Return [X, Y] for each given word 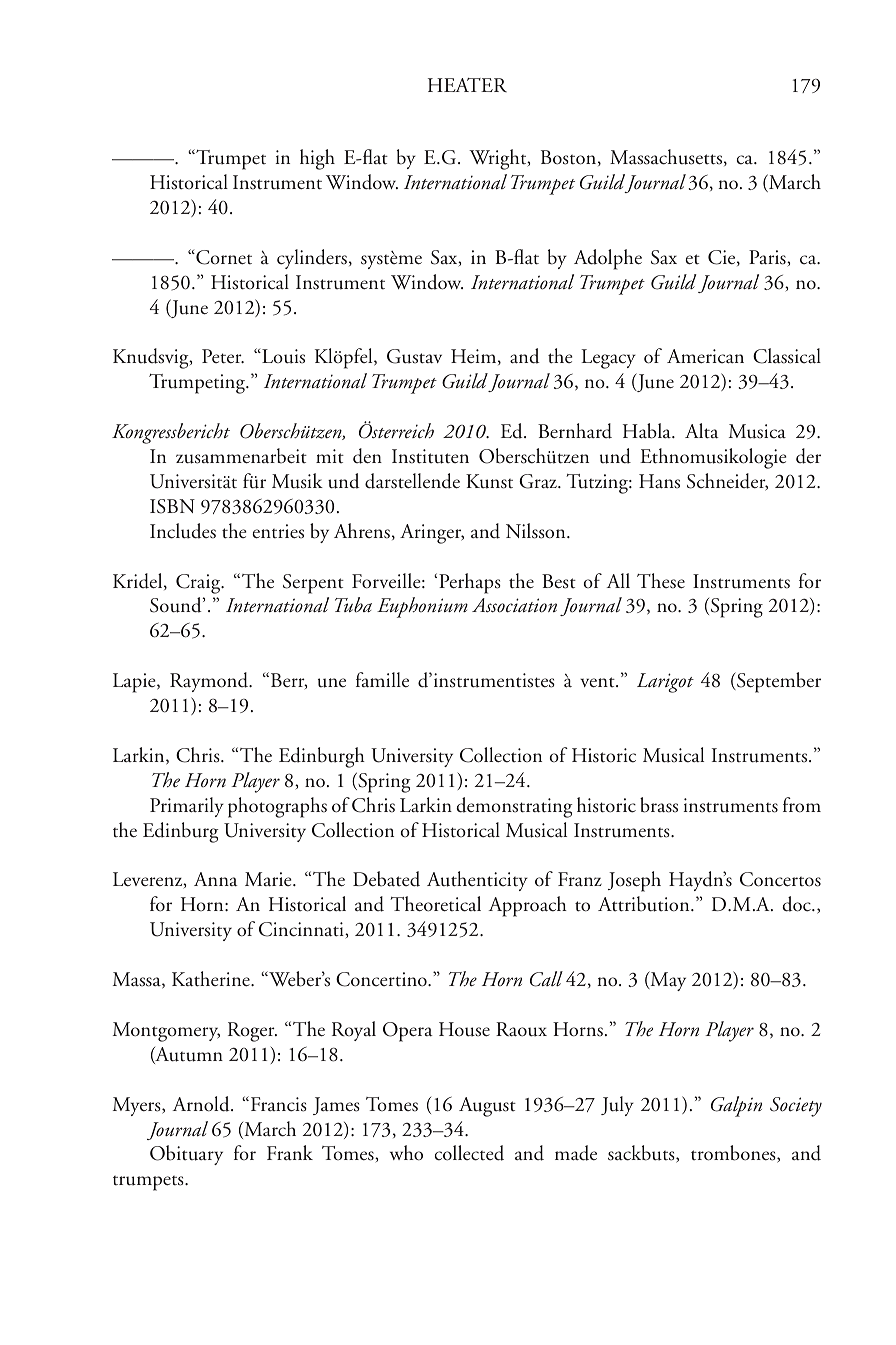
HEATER [467, 85]
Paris [768, 257]
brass [659, 805]
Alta [702, 431]
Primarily [187, 807]
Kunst [489, 481]
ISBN [172, 506]
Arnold [202, 1104]
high [317, 159]
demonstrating [514, 807]
